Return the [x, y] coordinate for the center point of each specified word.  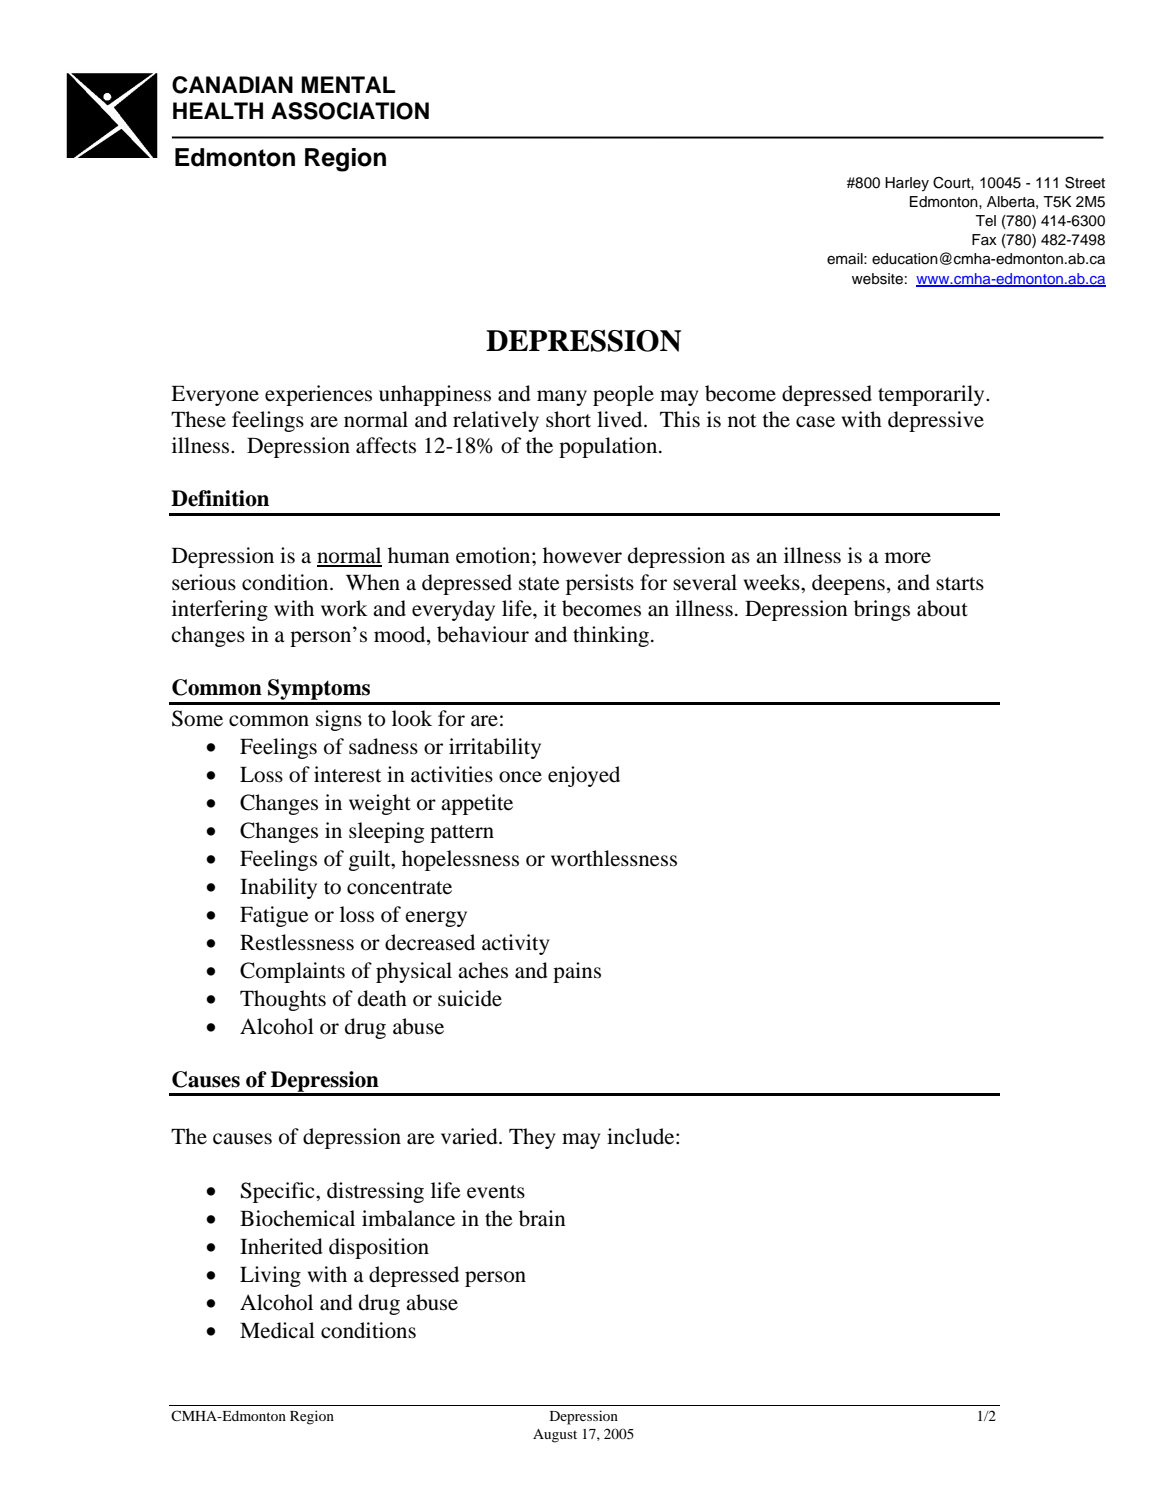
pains [577, 972]
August [555, 1436]
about [942, 608]
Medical [277, 1330]
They [532, 1138]
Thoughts [283, 1000]
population [609, 447]
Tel [985, 221]
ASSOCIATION [350, 111]
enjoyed [584, 776]
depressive [936, 421]
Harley [907, 184]
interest [348, 774]
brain [542, 1218]
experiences [318, 395]
